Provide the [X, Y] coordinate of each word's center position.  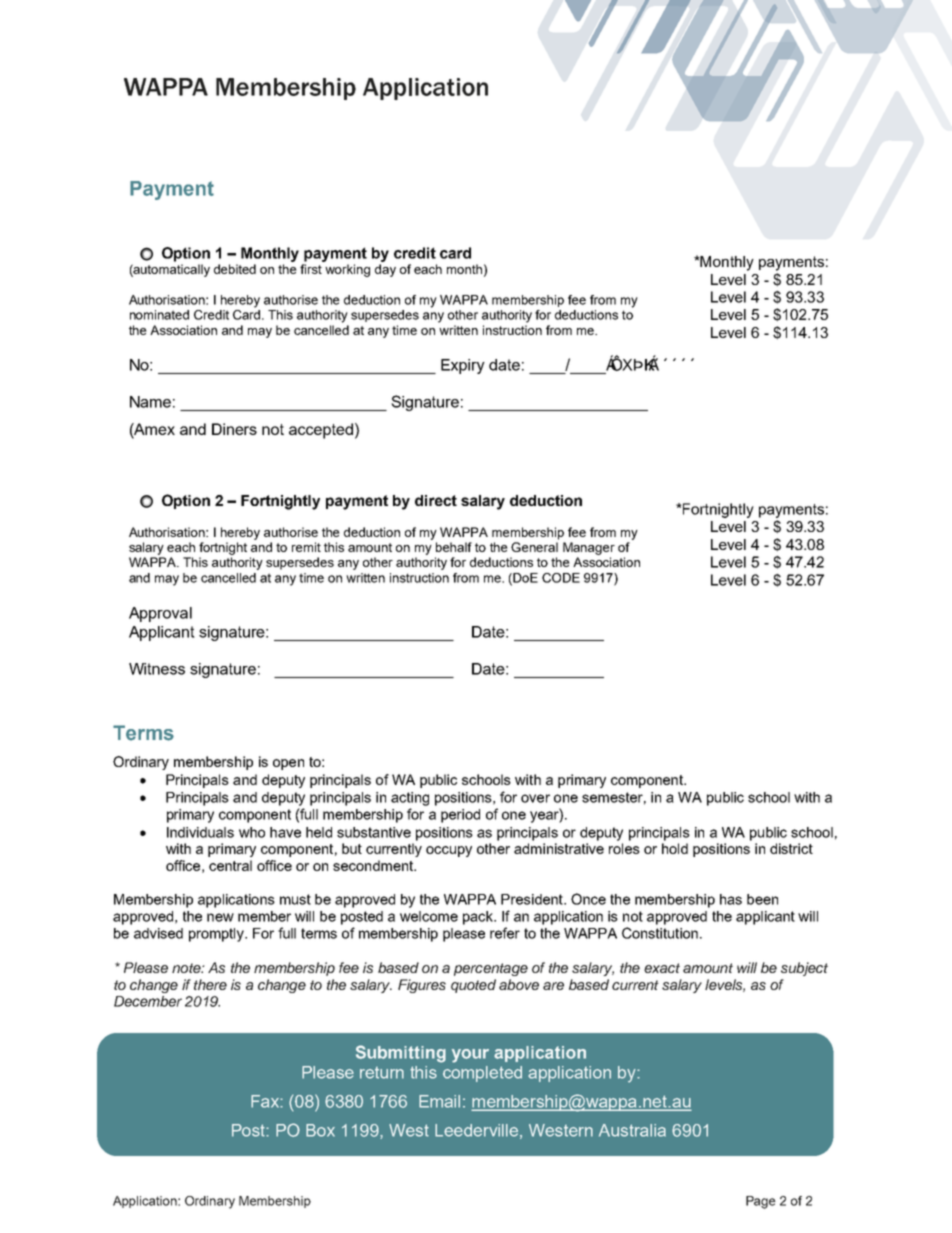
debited [235, 269]
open [288, 764]
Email [439, 1101]
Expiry [463, 366]
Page [761, 1202]
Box [320, 1130]
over [535, 798]
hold [675, 848]
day [385, 270]
